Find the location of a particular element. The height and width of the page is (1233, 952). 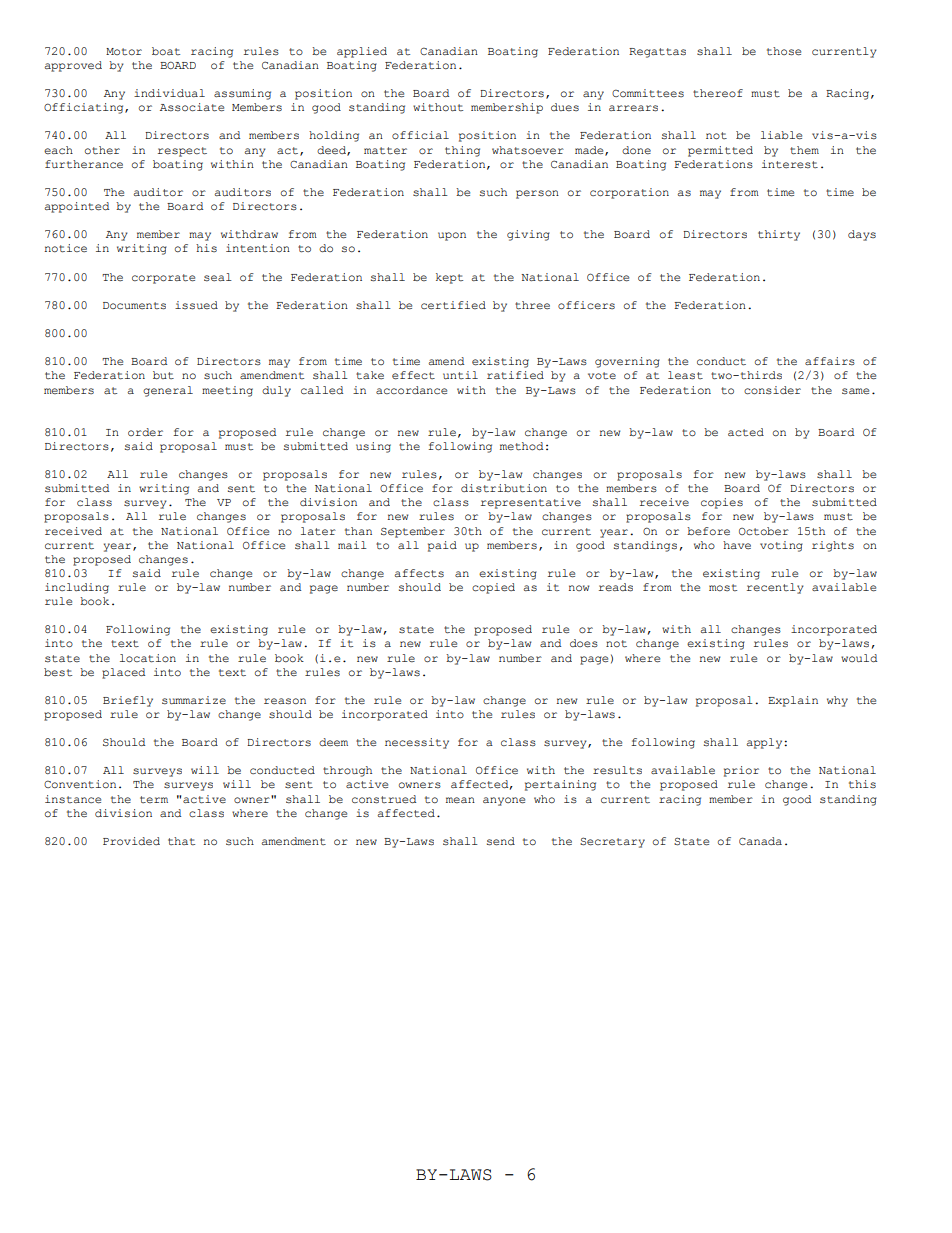

mean is located at coordinates (460, 800).
